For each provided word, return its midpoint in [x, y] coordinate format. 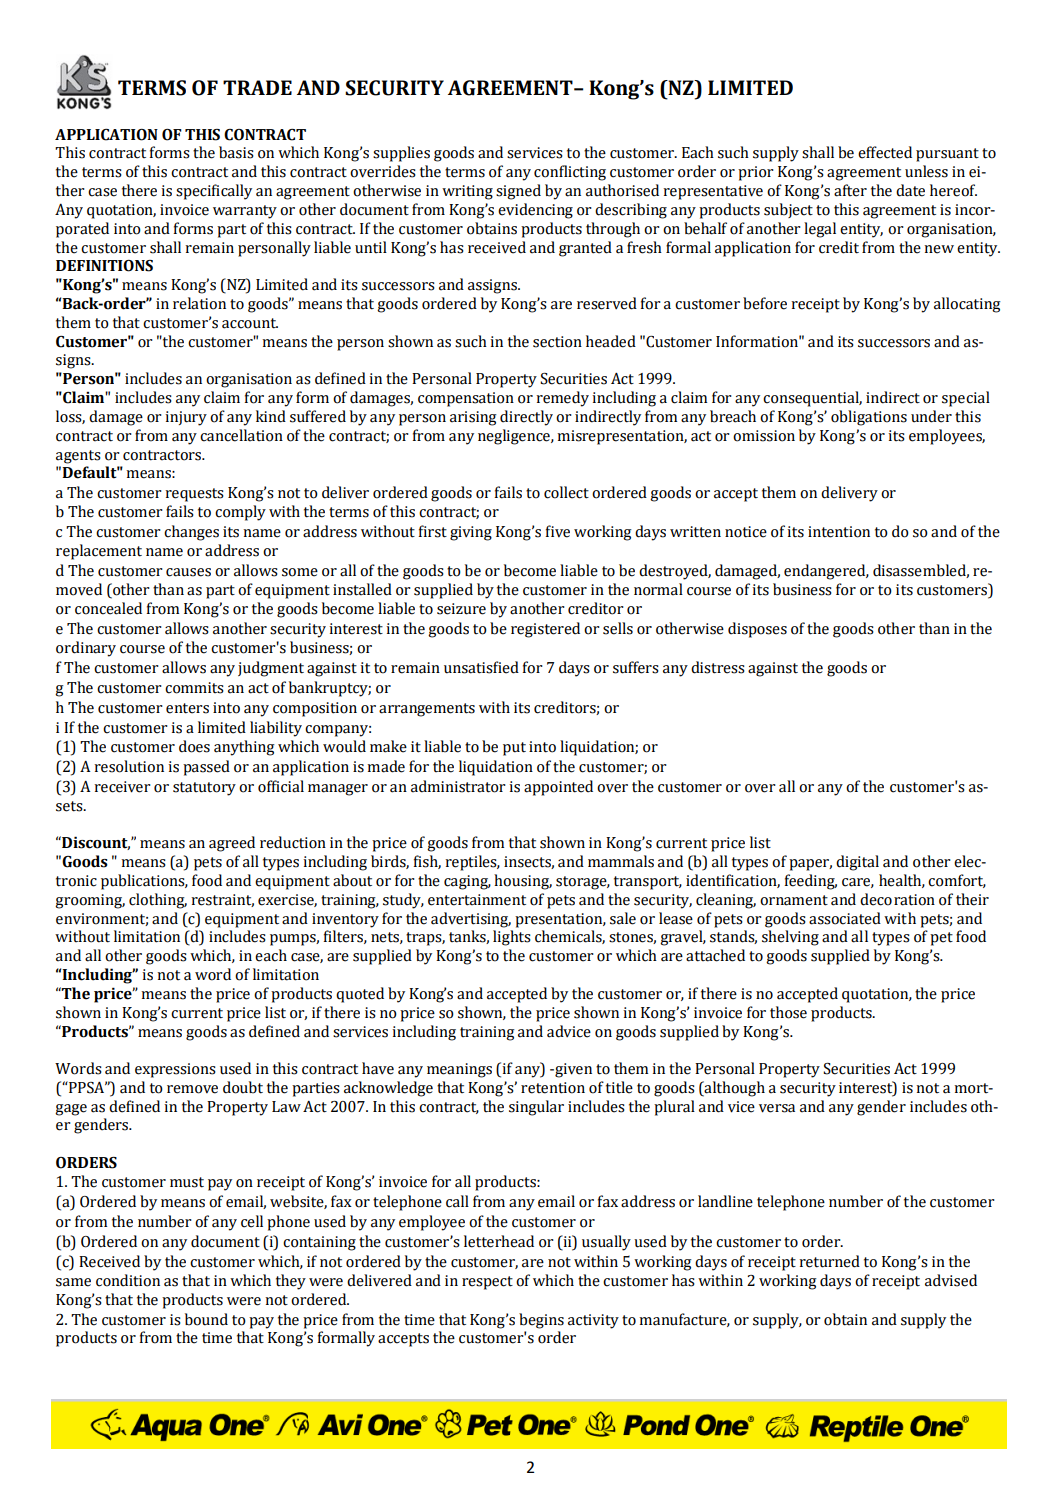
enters [187, 708]
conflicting [570, 173]
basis [236, 152]
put [514, 749]
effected [885, 152]
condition [128, 1280]
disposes [757, 630]
